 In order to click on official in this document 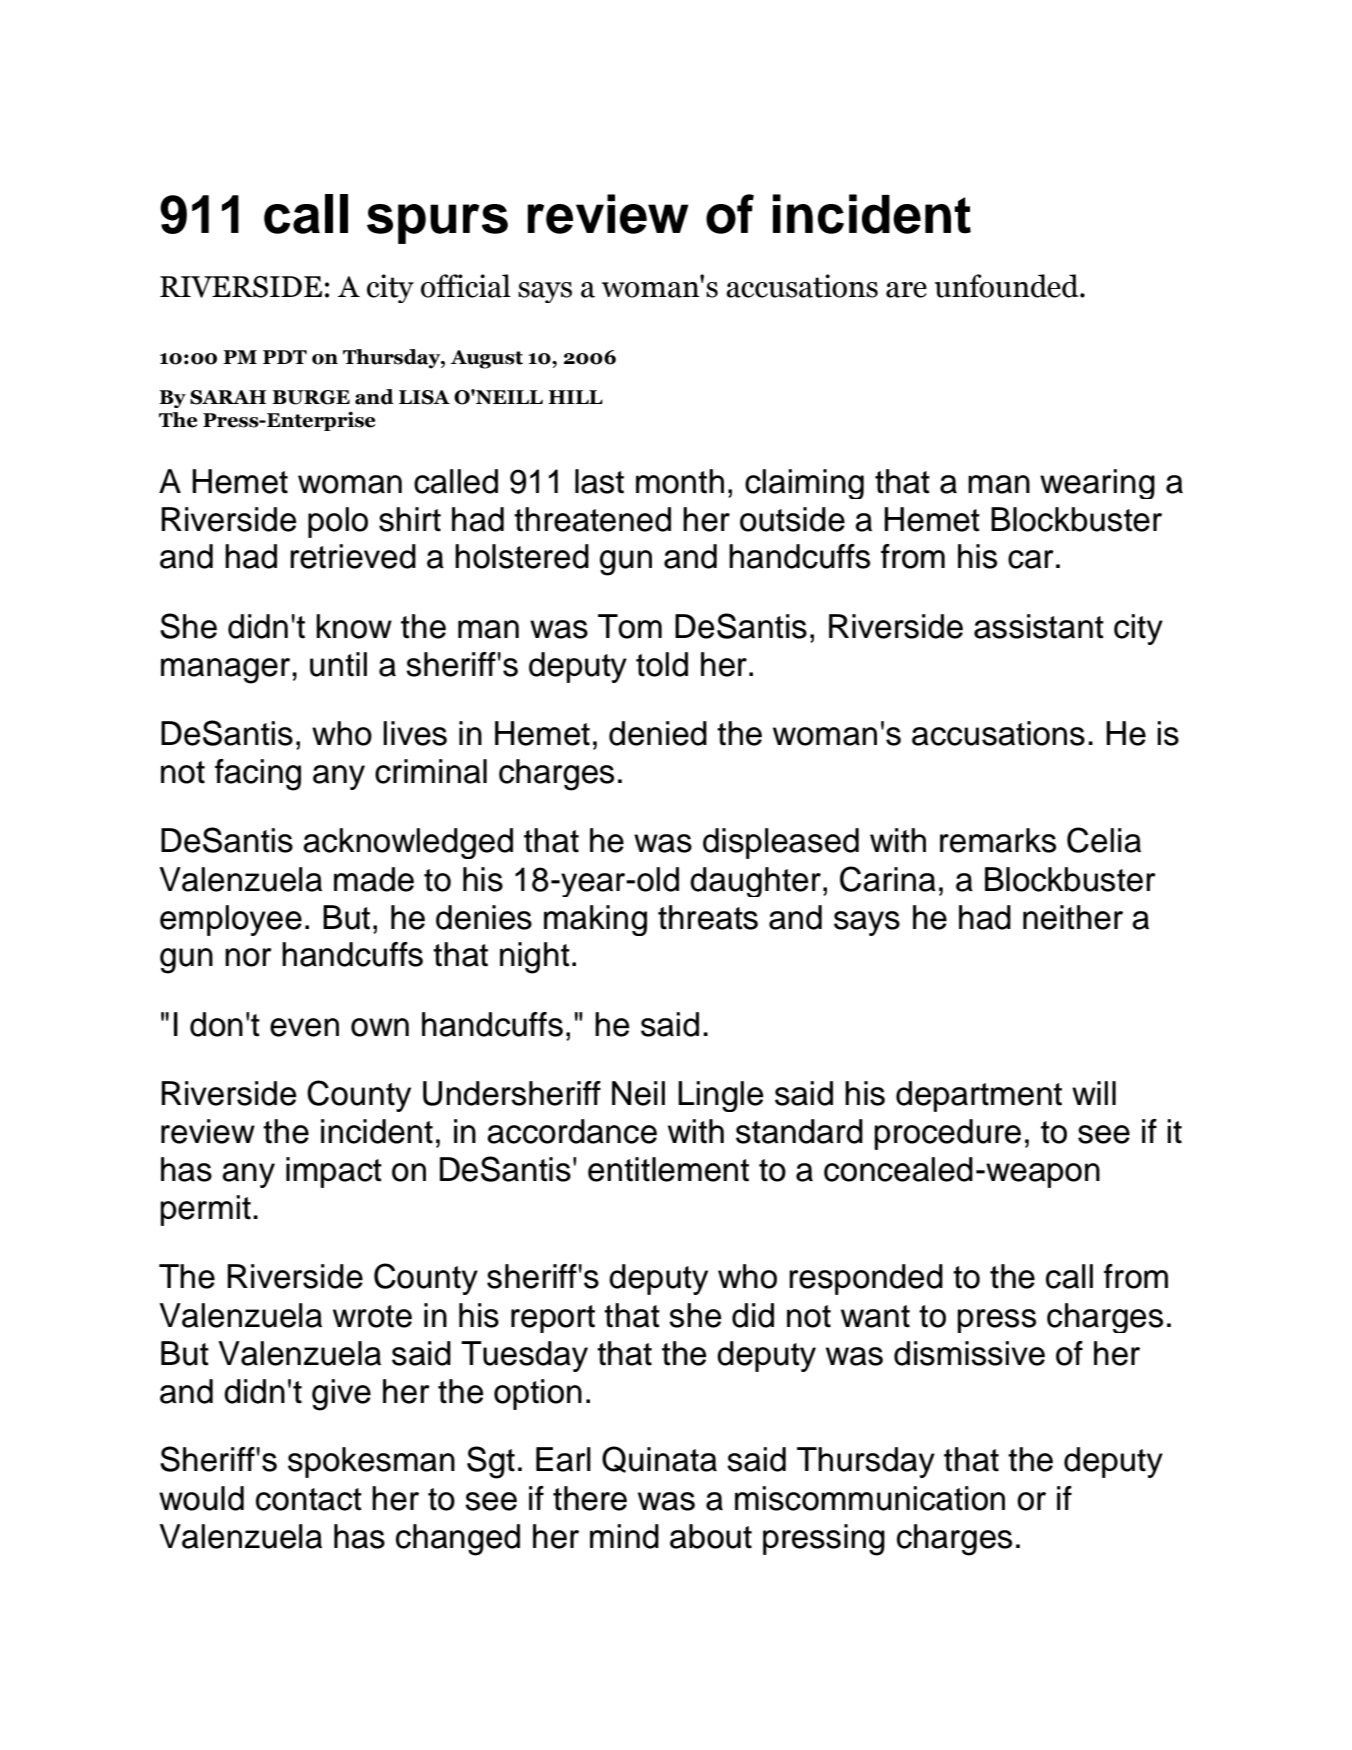, I will do `click(466, 286)`.
